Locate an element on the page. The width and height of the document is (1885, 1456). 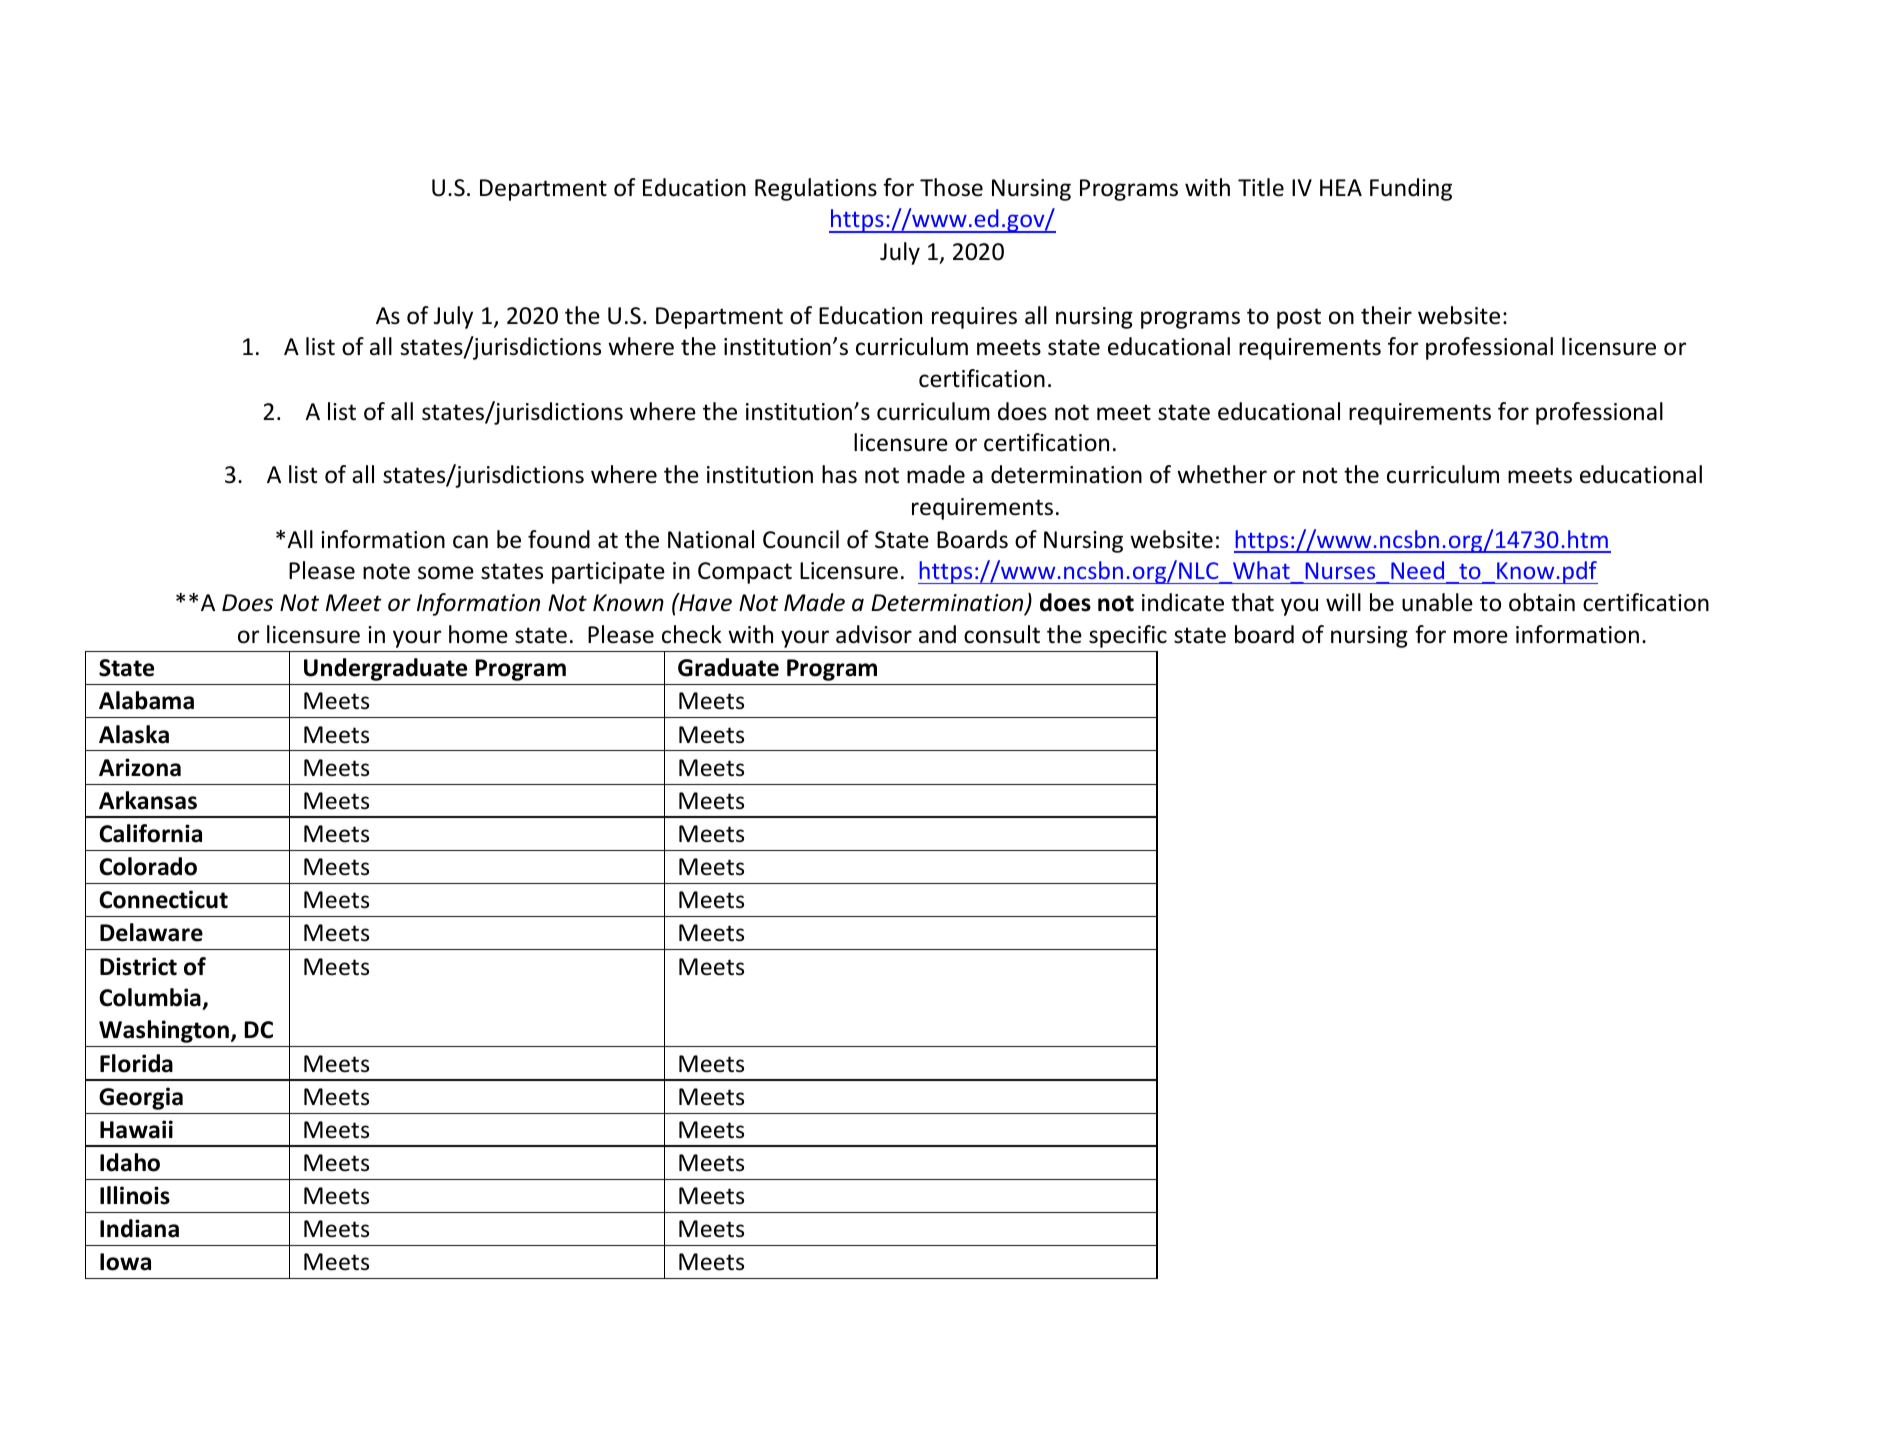
advisor is located at coordinates (874, 634).
